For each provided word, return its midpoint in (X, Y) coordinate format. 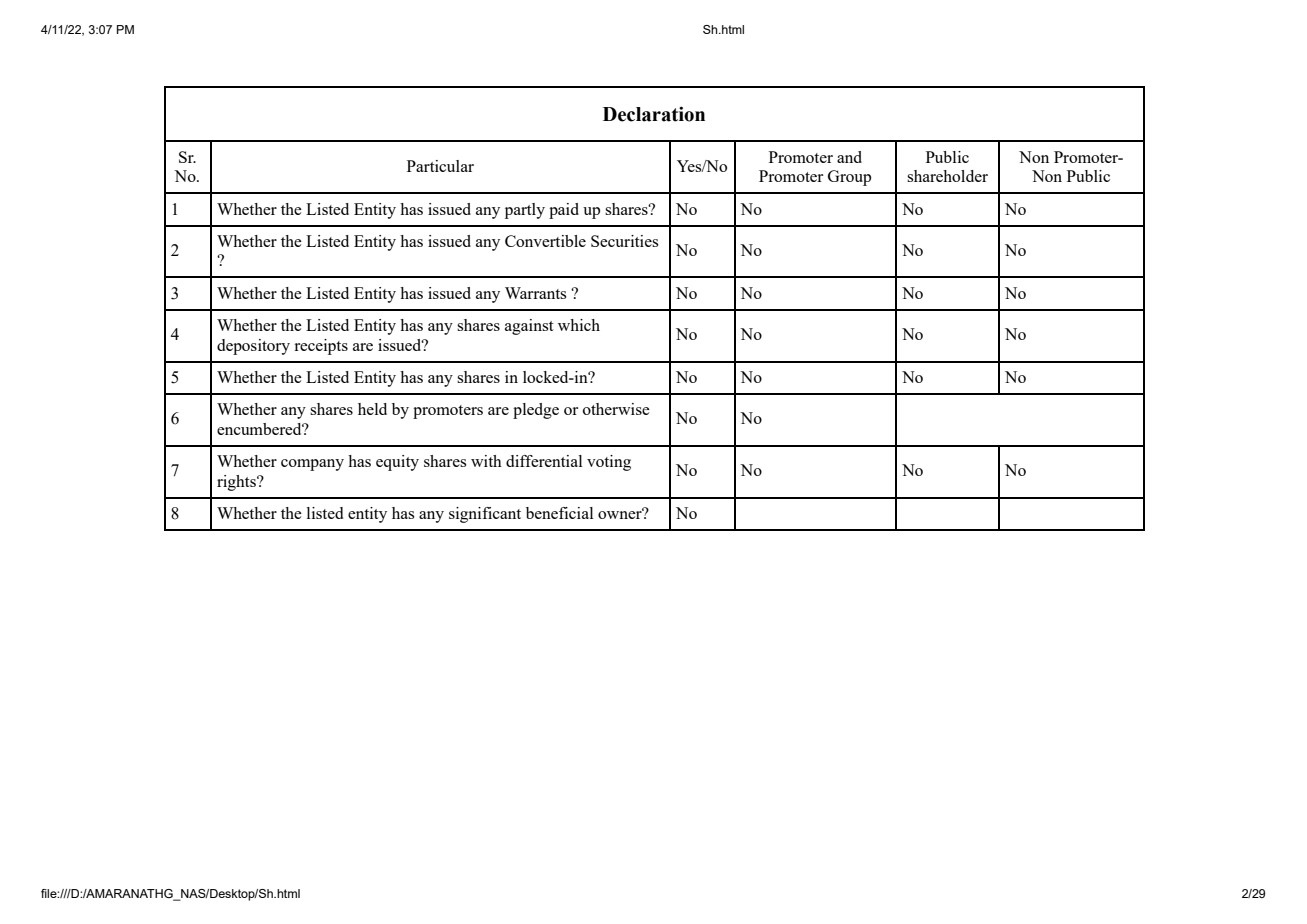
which (579, 325)
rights (237, 483)
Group (849, 178)
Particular (440, 166)
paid (564, 211)
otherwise (616, 409)
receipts (321, 347)
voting (609, 463)
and (849, 157)
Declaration (654, 114)
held (372, 409)
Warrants (536, 293)
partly (525, 211)
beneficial (560, 513)
